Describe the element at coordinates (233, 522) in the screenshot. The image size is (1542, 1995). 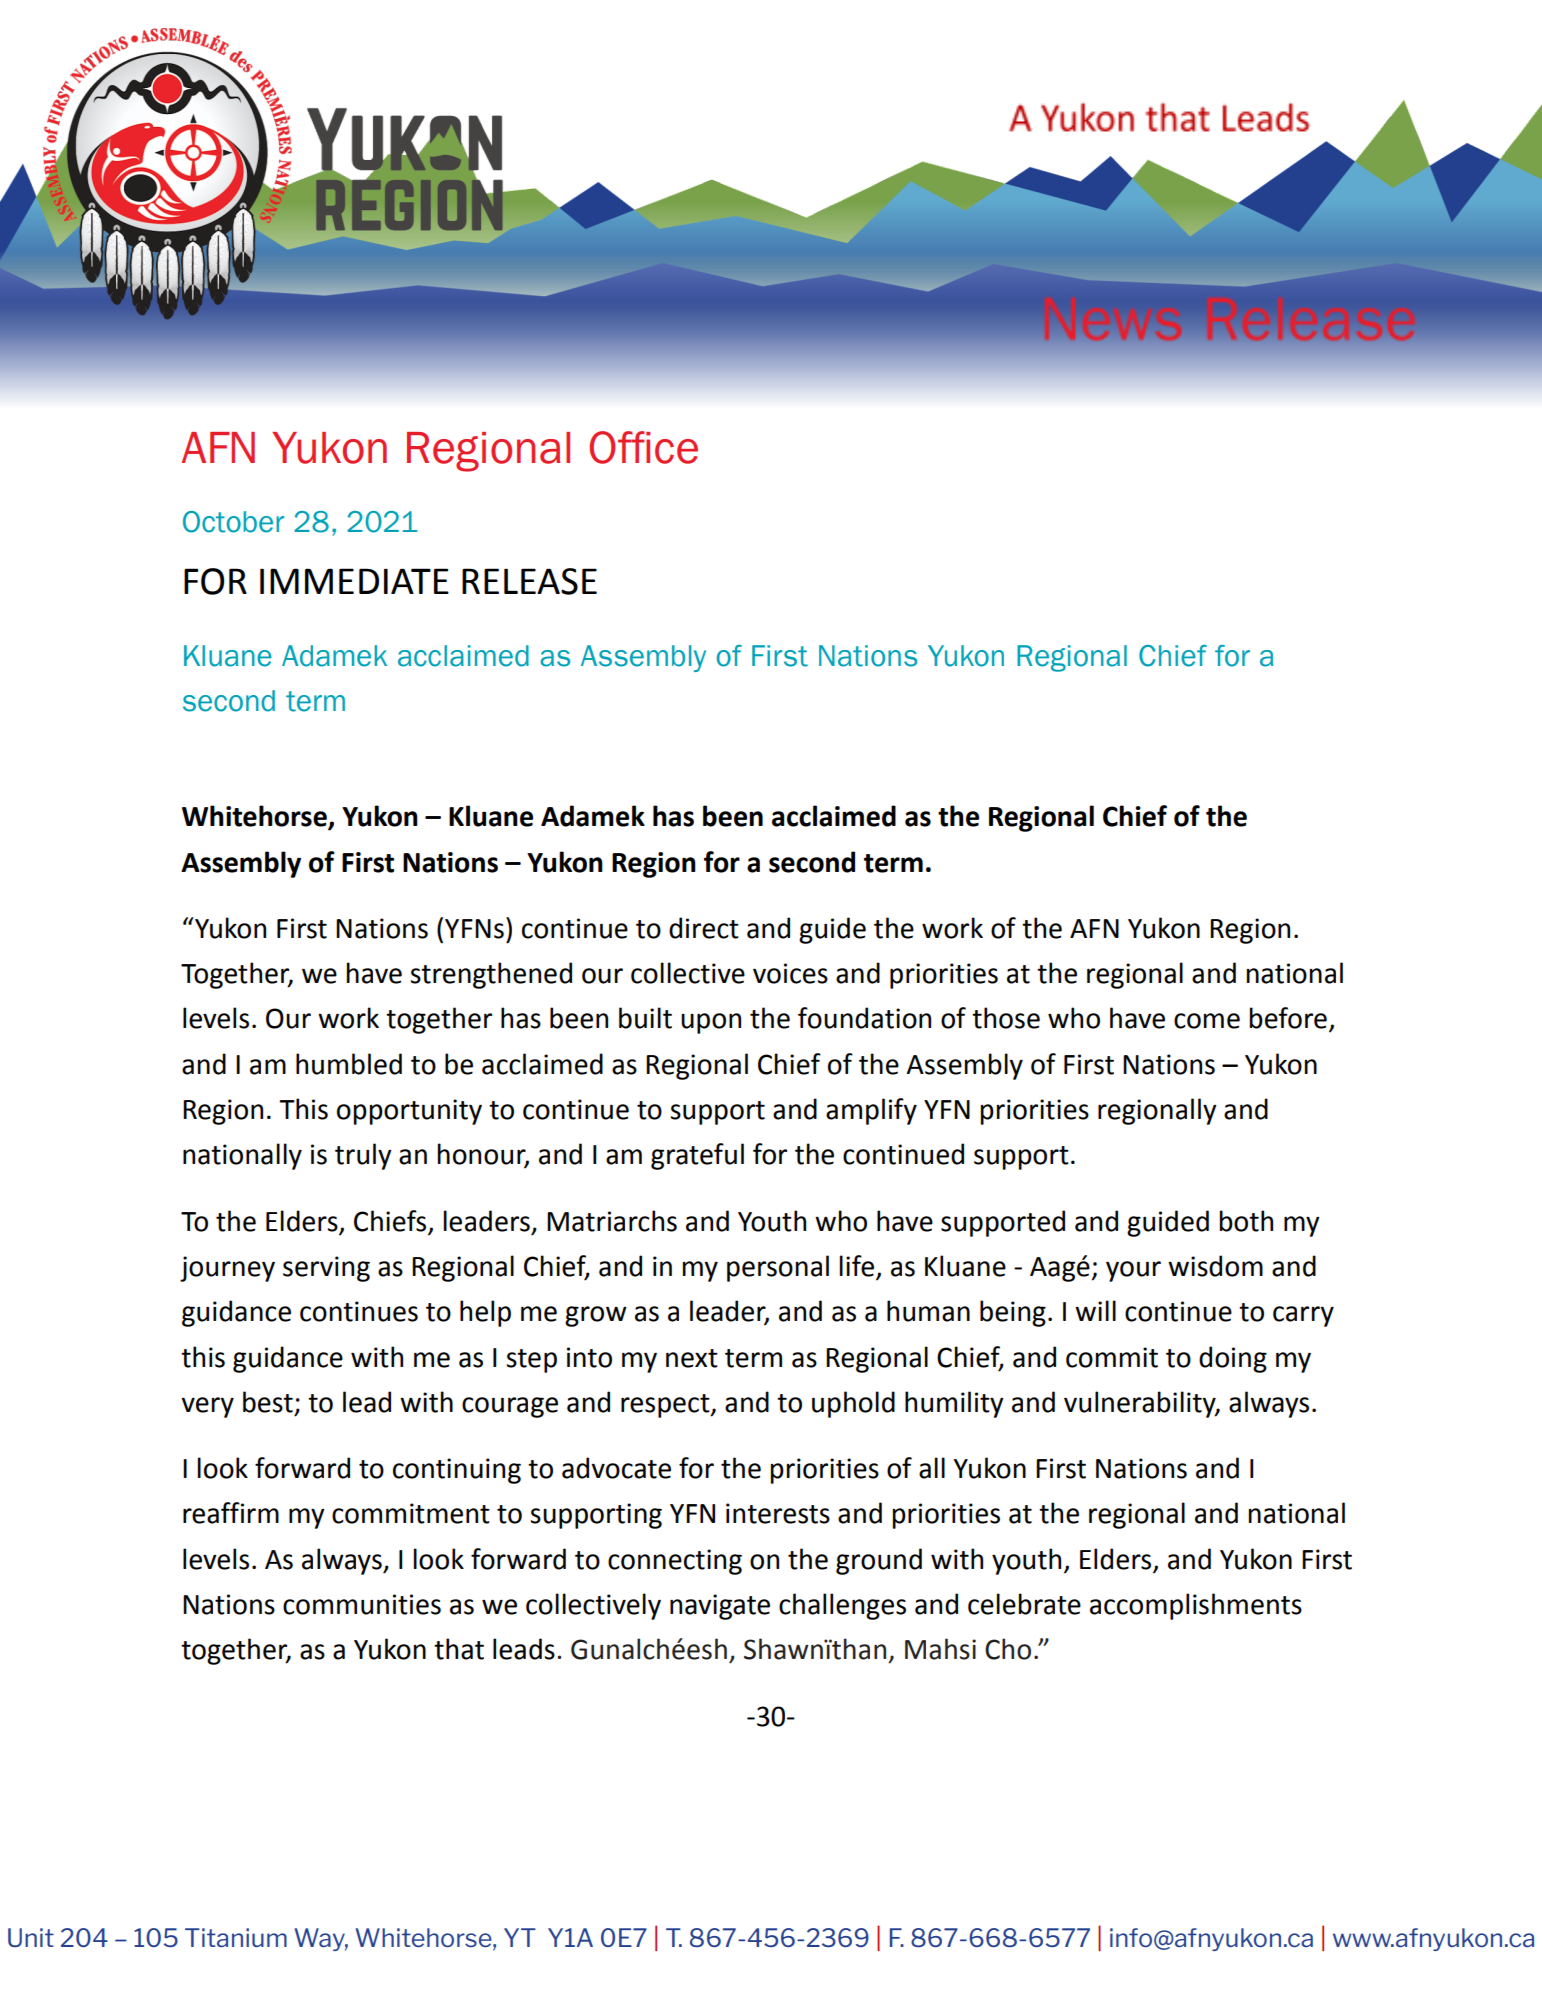
I see `October` at that location.
